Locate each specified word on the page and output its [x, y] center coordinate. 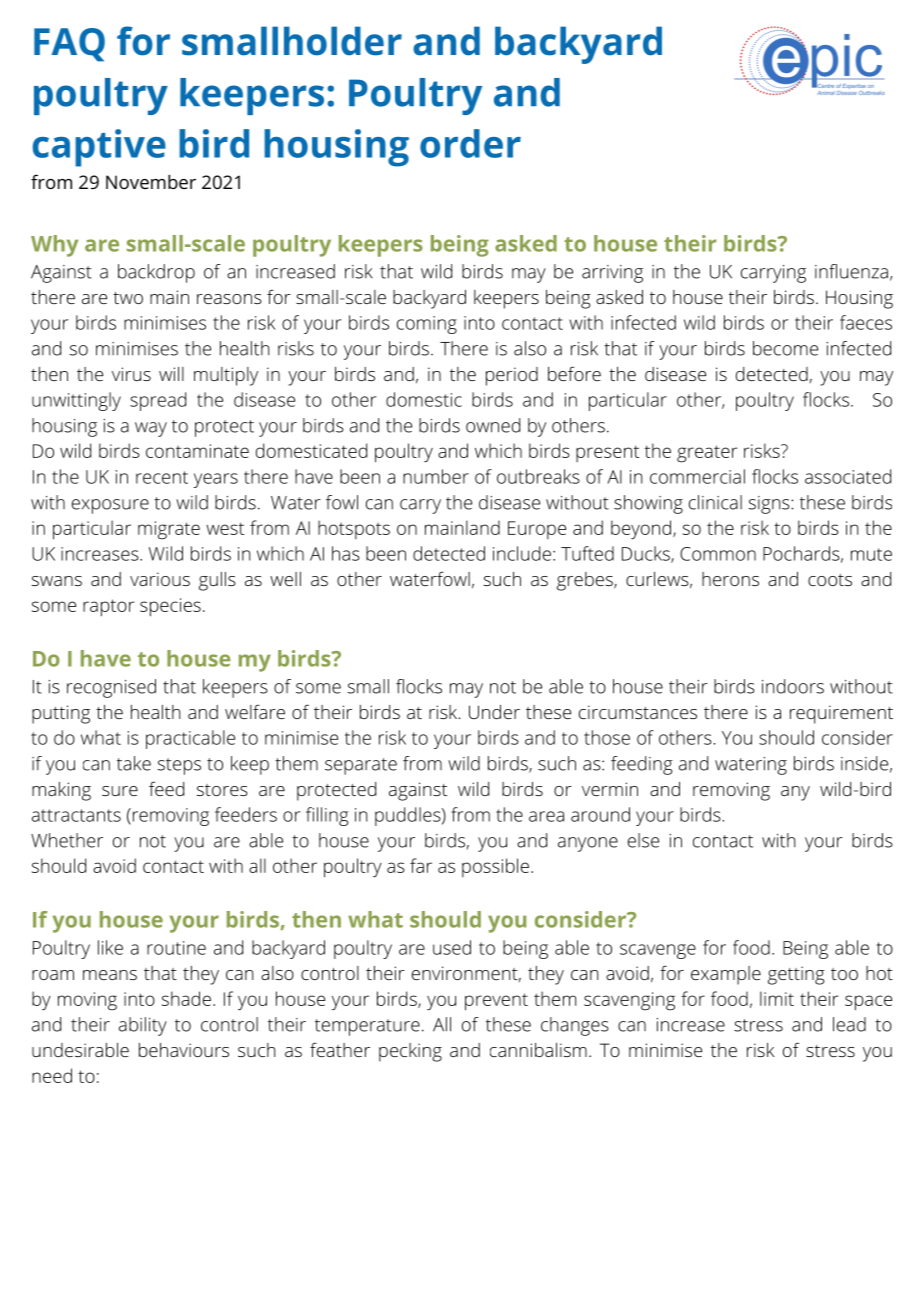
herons [730, 579]
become [785, 348]
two [128, 298]
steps [179, 766]
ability [143, 1026]
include [522, 553]
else [643, 840]
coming [427, 325]
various [160, 579]
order [470, 143]
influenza [851, 271]
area [546, 816]
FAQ [69, 45]
